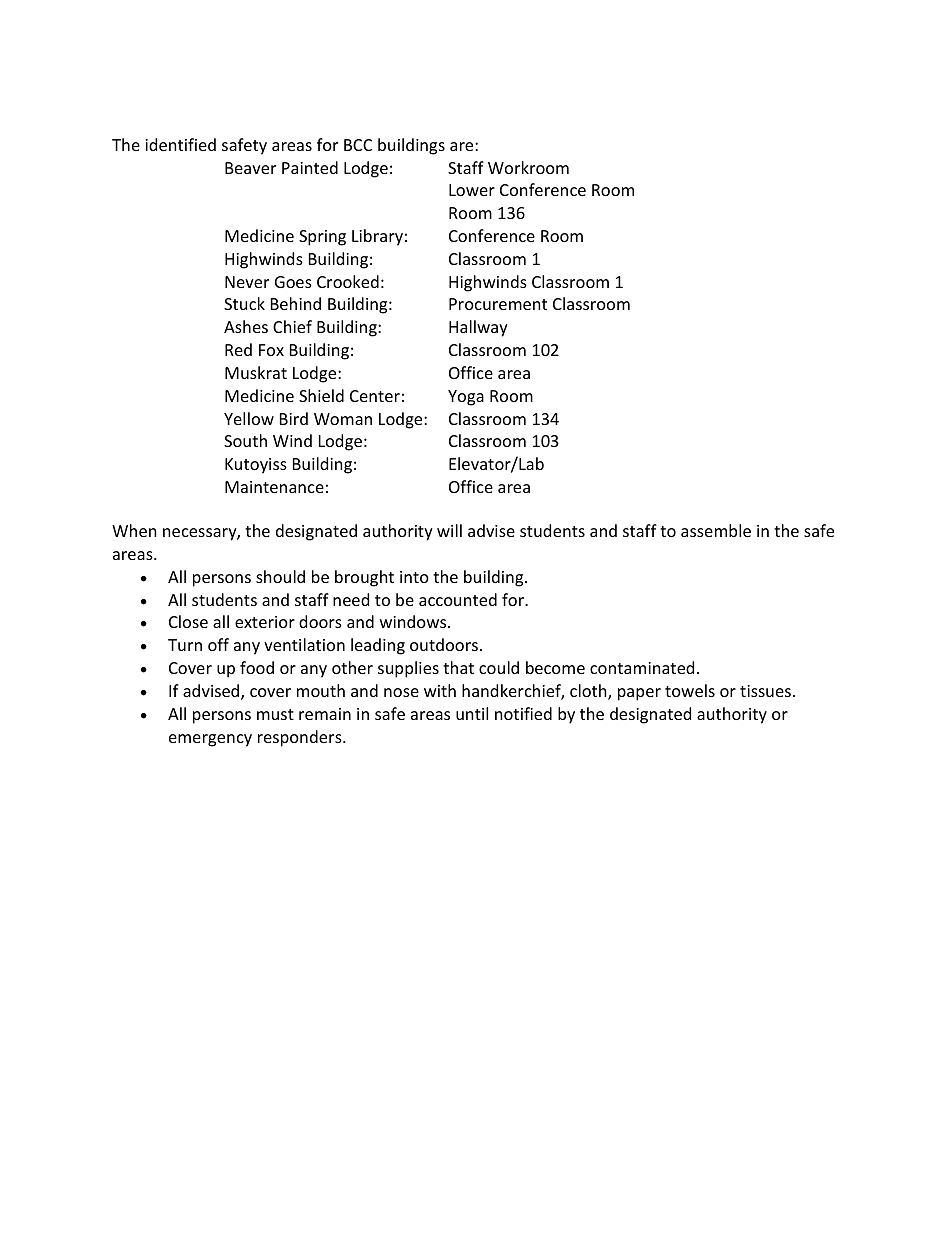 Image resolution: width=952 pixels, height=1233 pixels. Describe the element at coordinates (716, 530) in the screenshot. I see `assemble` at that location.
